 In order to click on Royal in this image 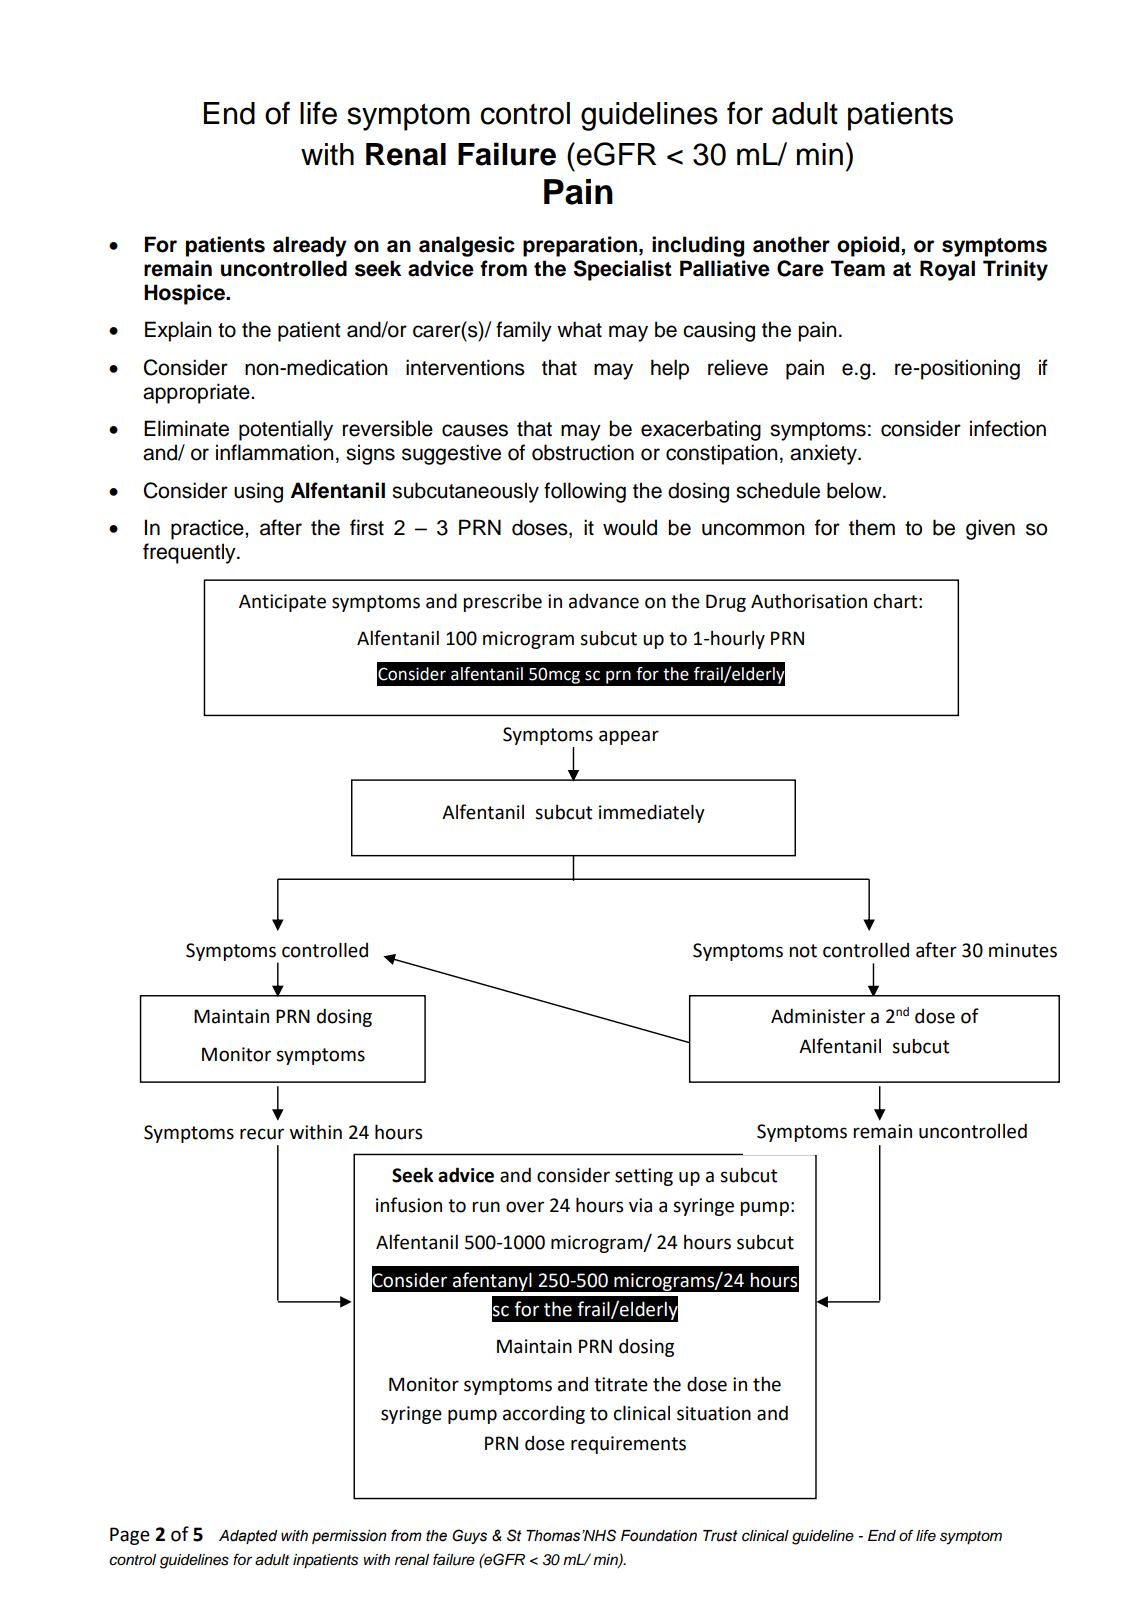, I will do `click(947, 270)`.
